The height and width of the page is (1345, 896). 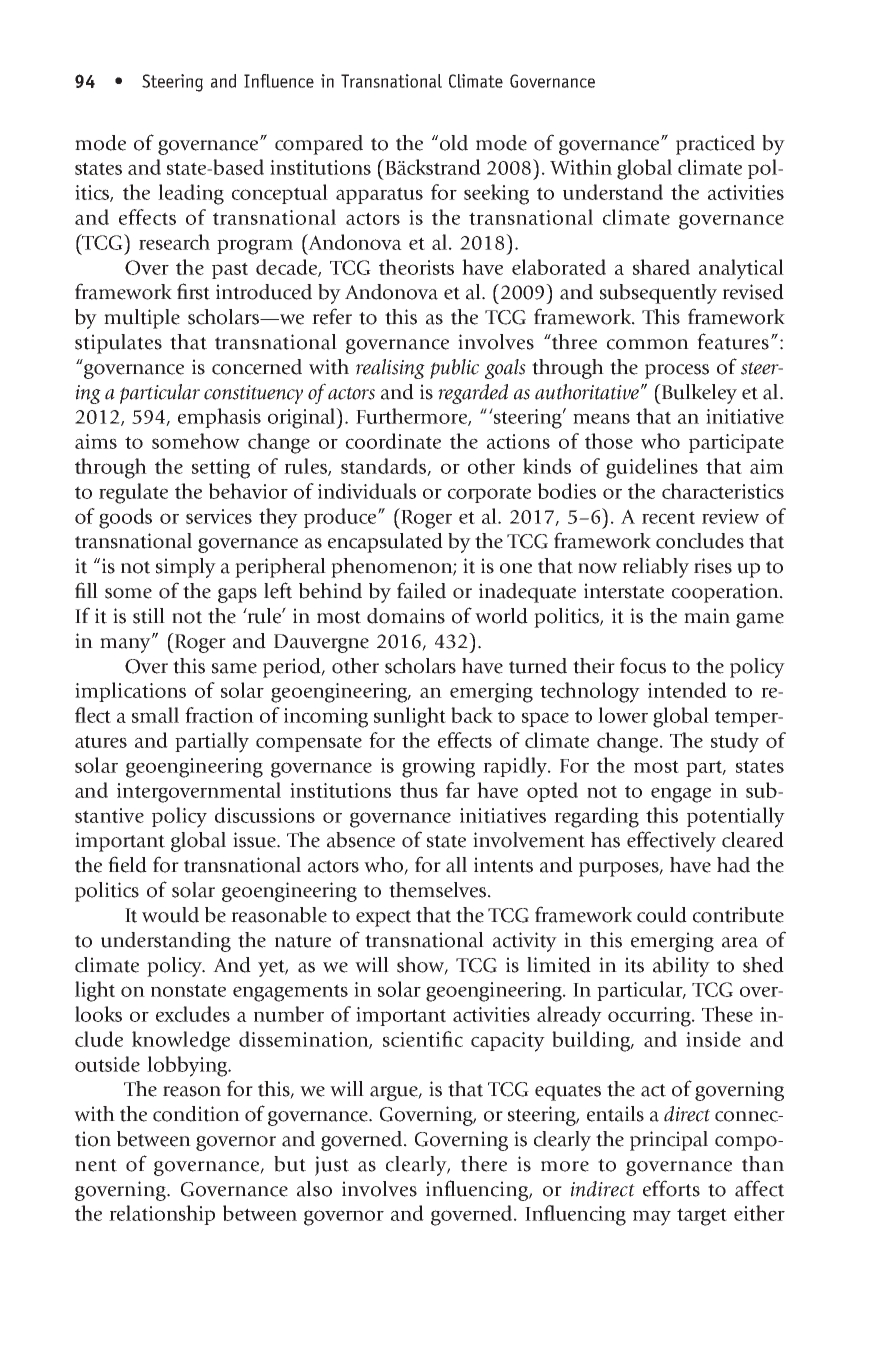 I want to click on old, so click(x=454, y=143).
